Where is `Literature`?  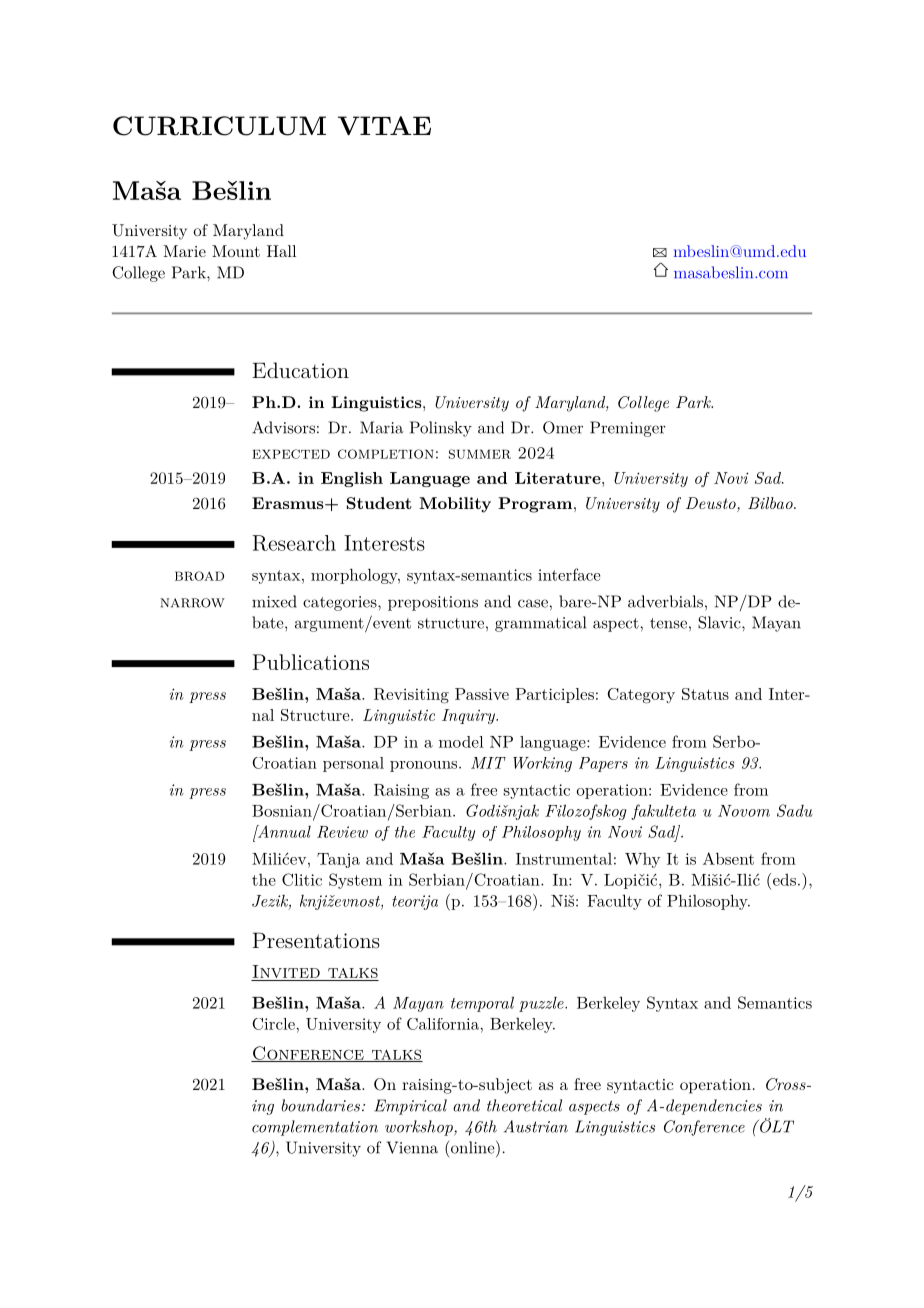 Literature is located at coordinates (558, 478).
